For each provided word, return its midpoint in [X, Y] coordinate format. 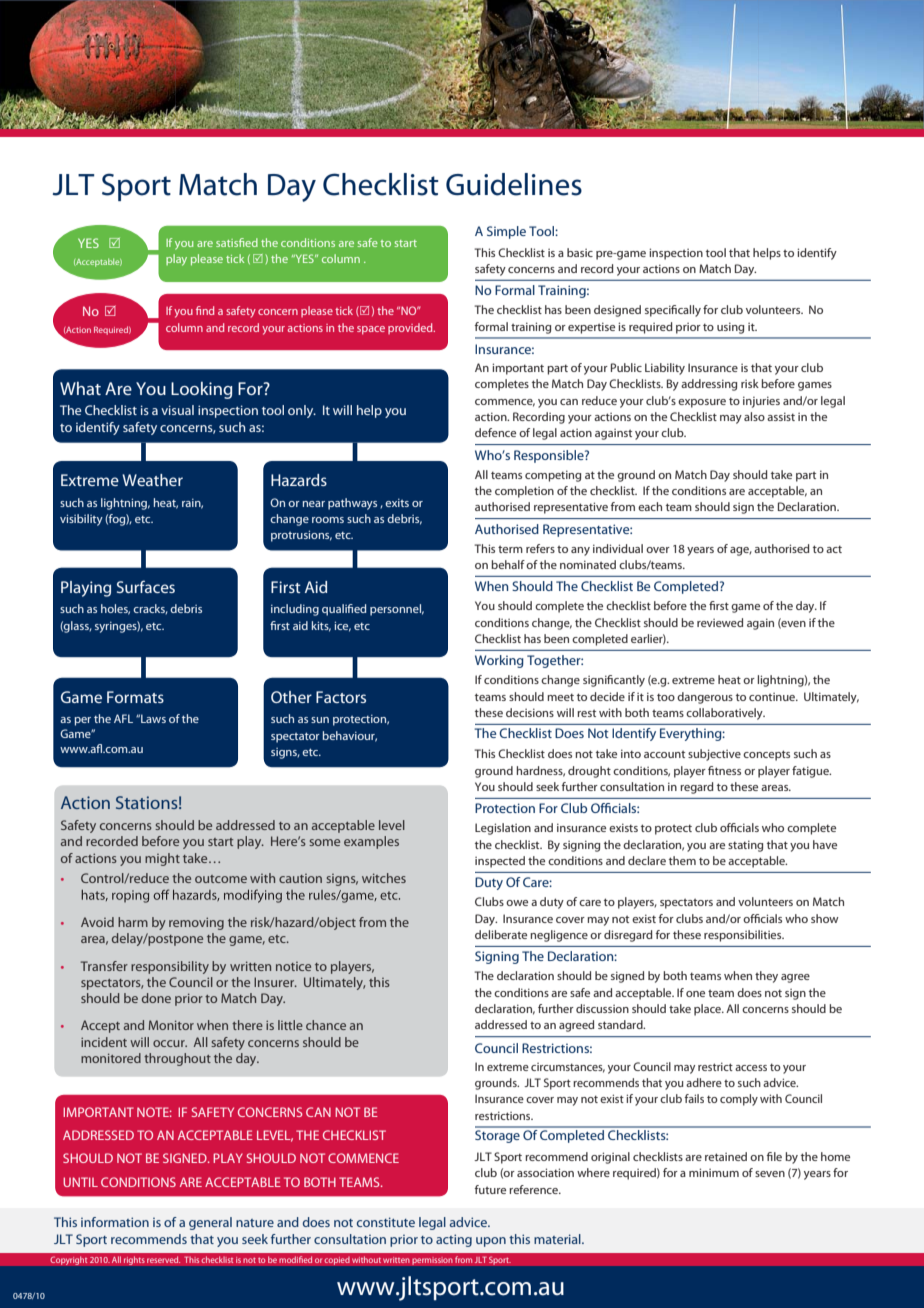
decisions [530, 712]
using [730, 328]
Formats [135, 697]
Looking [201, 390]
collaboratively [725, 714]
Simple [506, 232]
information [115, 1222]
